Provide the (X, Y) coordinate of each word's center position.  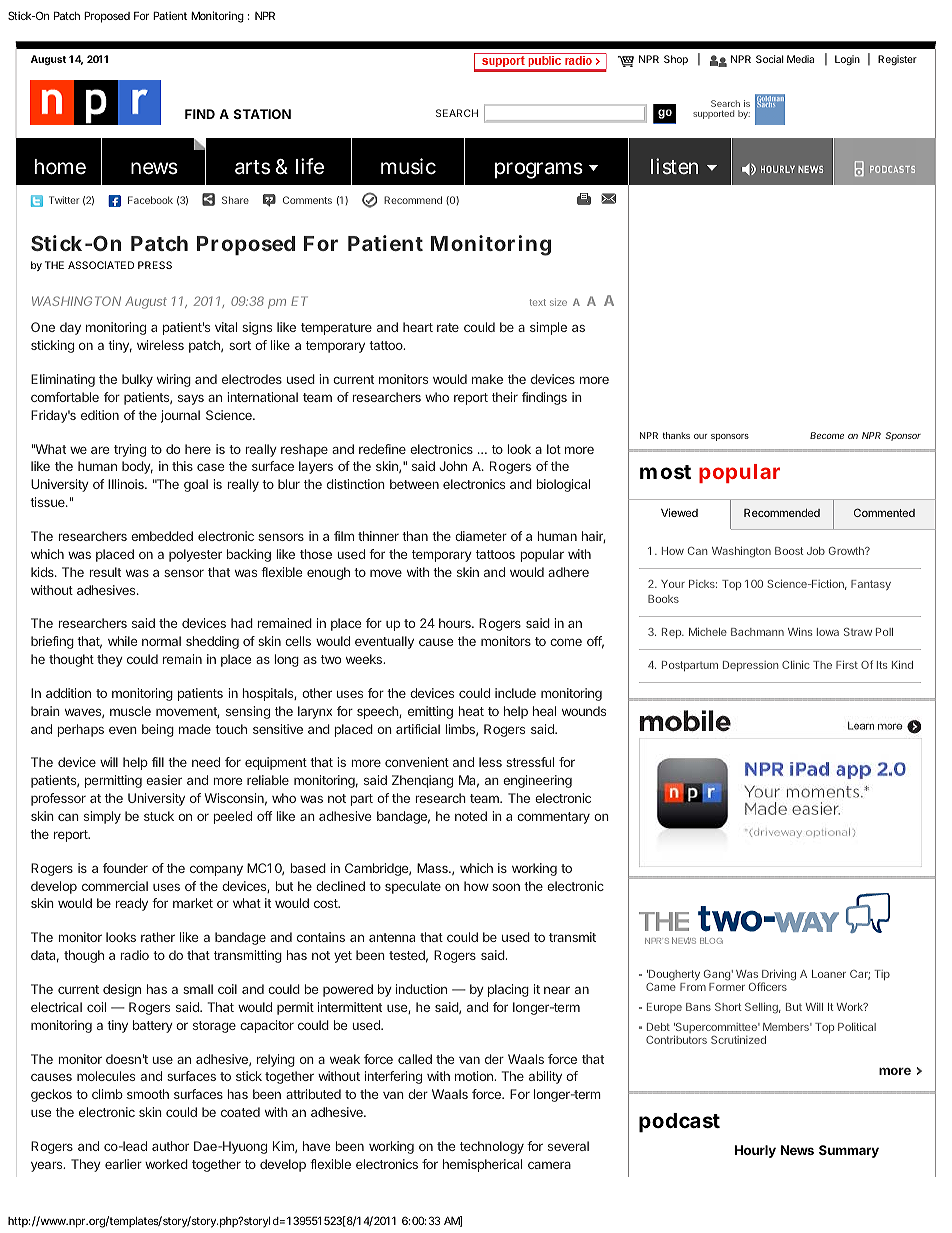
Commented (884, 512)
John (453, 466)
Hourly (755, 1151)
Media (800, 59)
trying (130, 450)
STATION (262, 114)
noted (471, 816)
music (408, 166)
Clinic (795, 664)
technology (492, 1147)
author (170, 1146)
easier (164, 780)
